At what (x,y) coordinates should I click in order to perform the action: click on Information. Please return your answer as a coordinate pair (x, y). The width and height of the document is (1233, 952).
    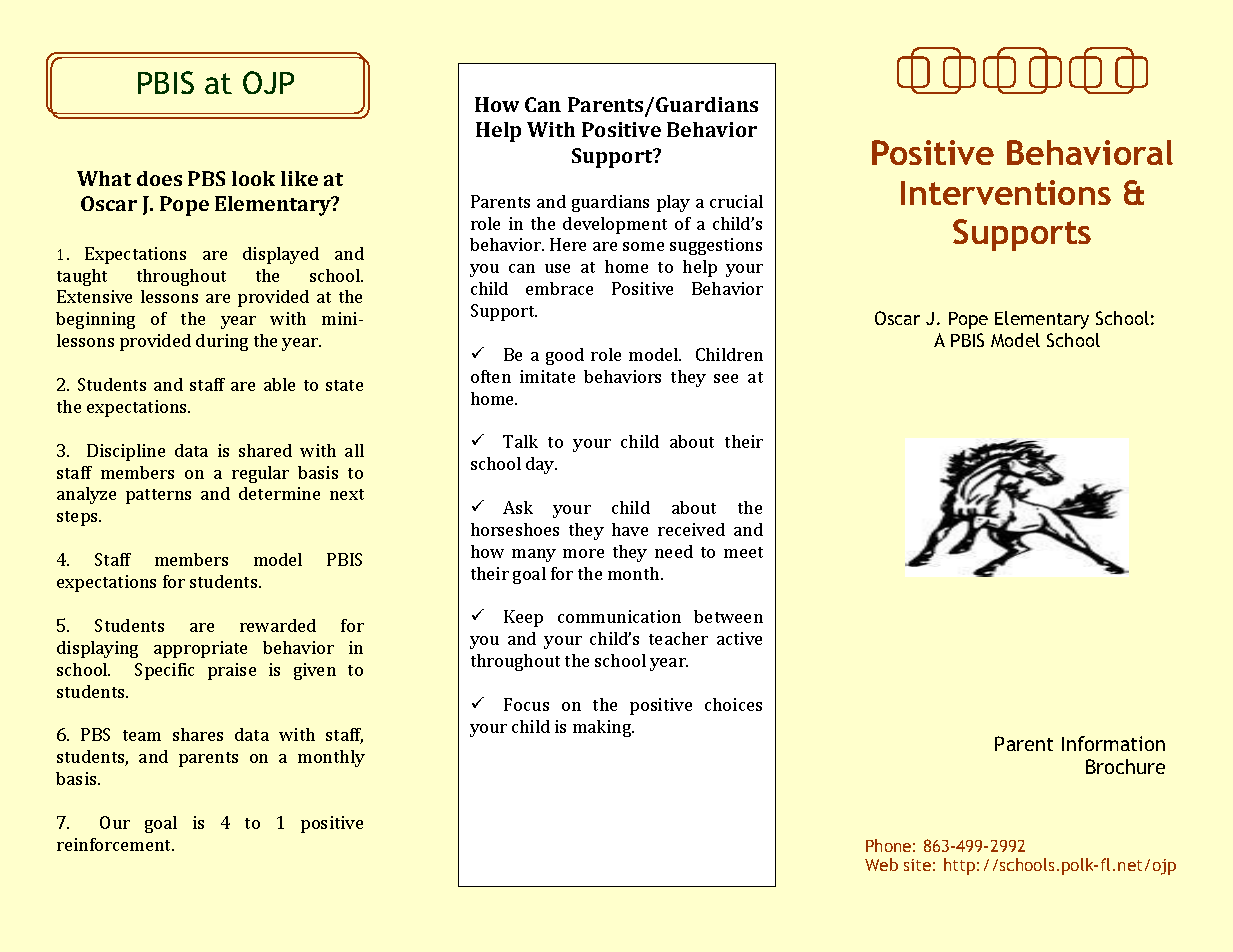
    Looking at the image, I should click on (1113, 743).
